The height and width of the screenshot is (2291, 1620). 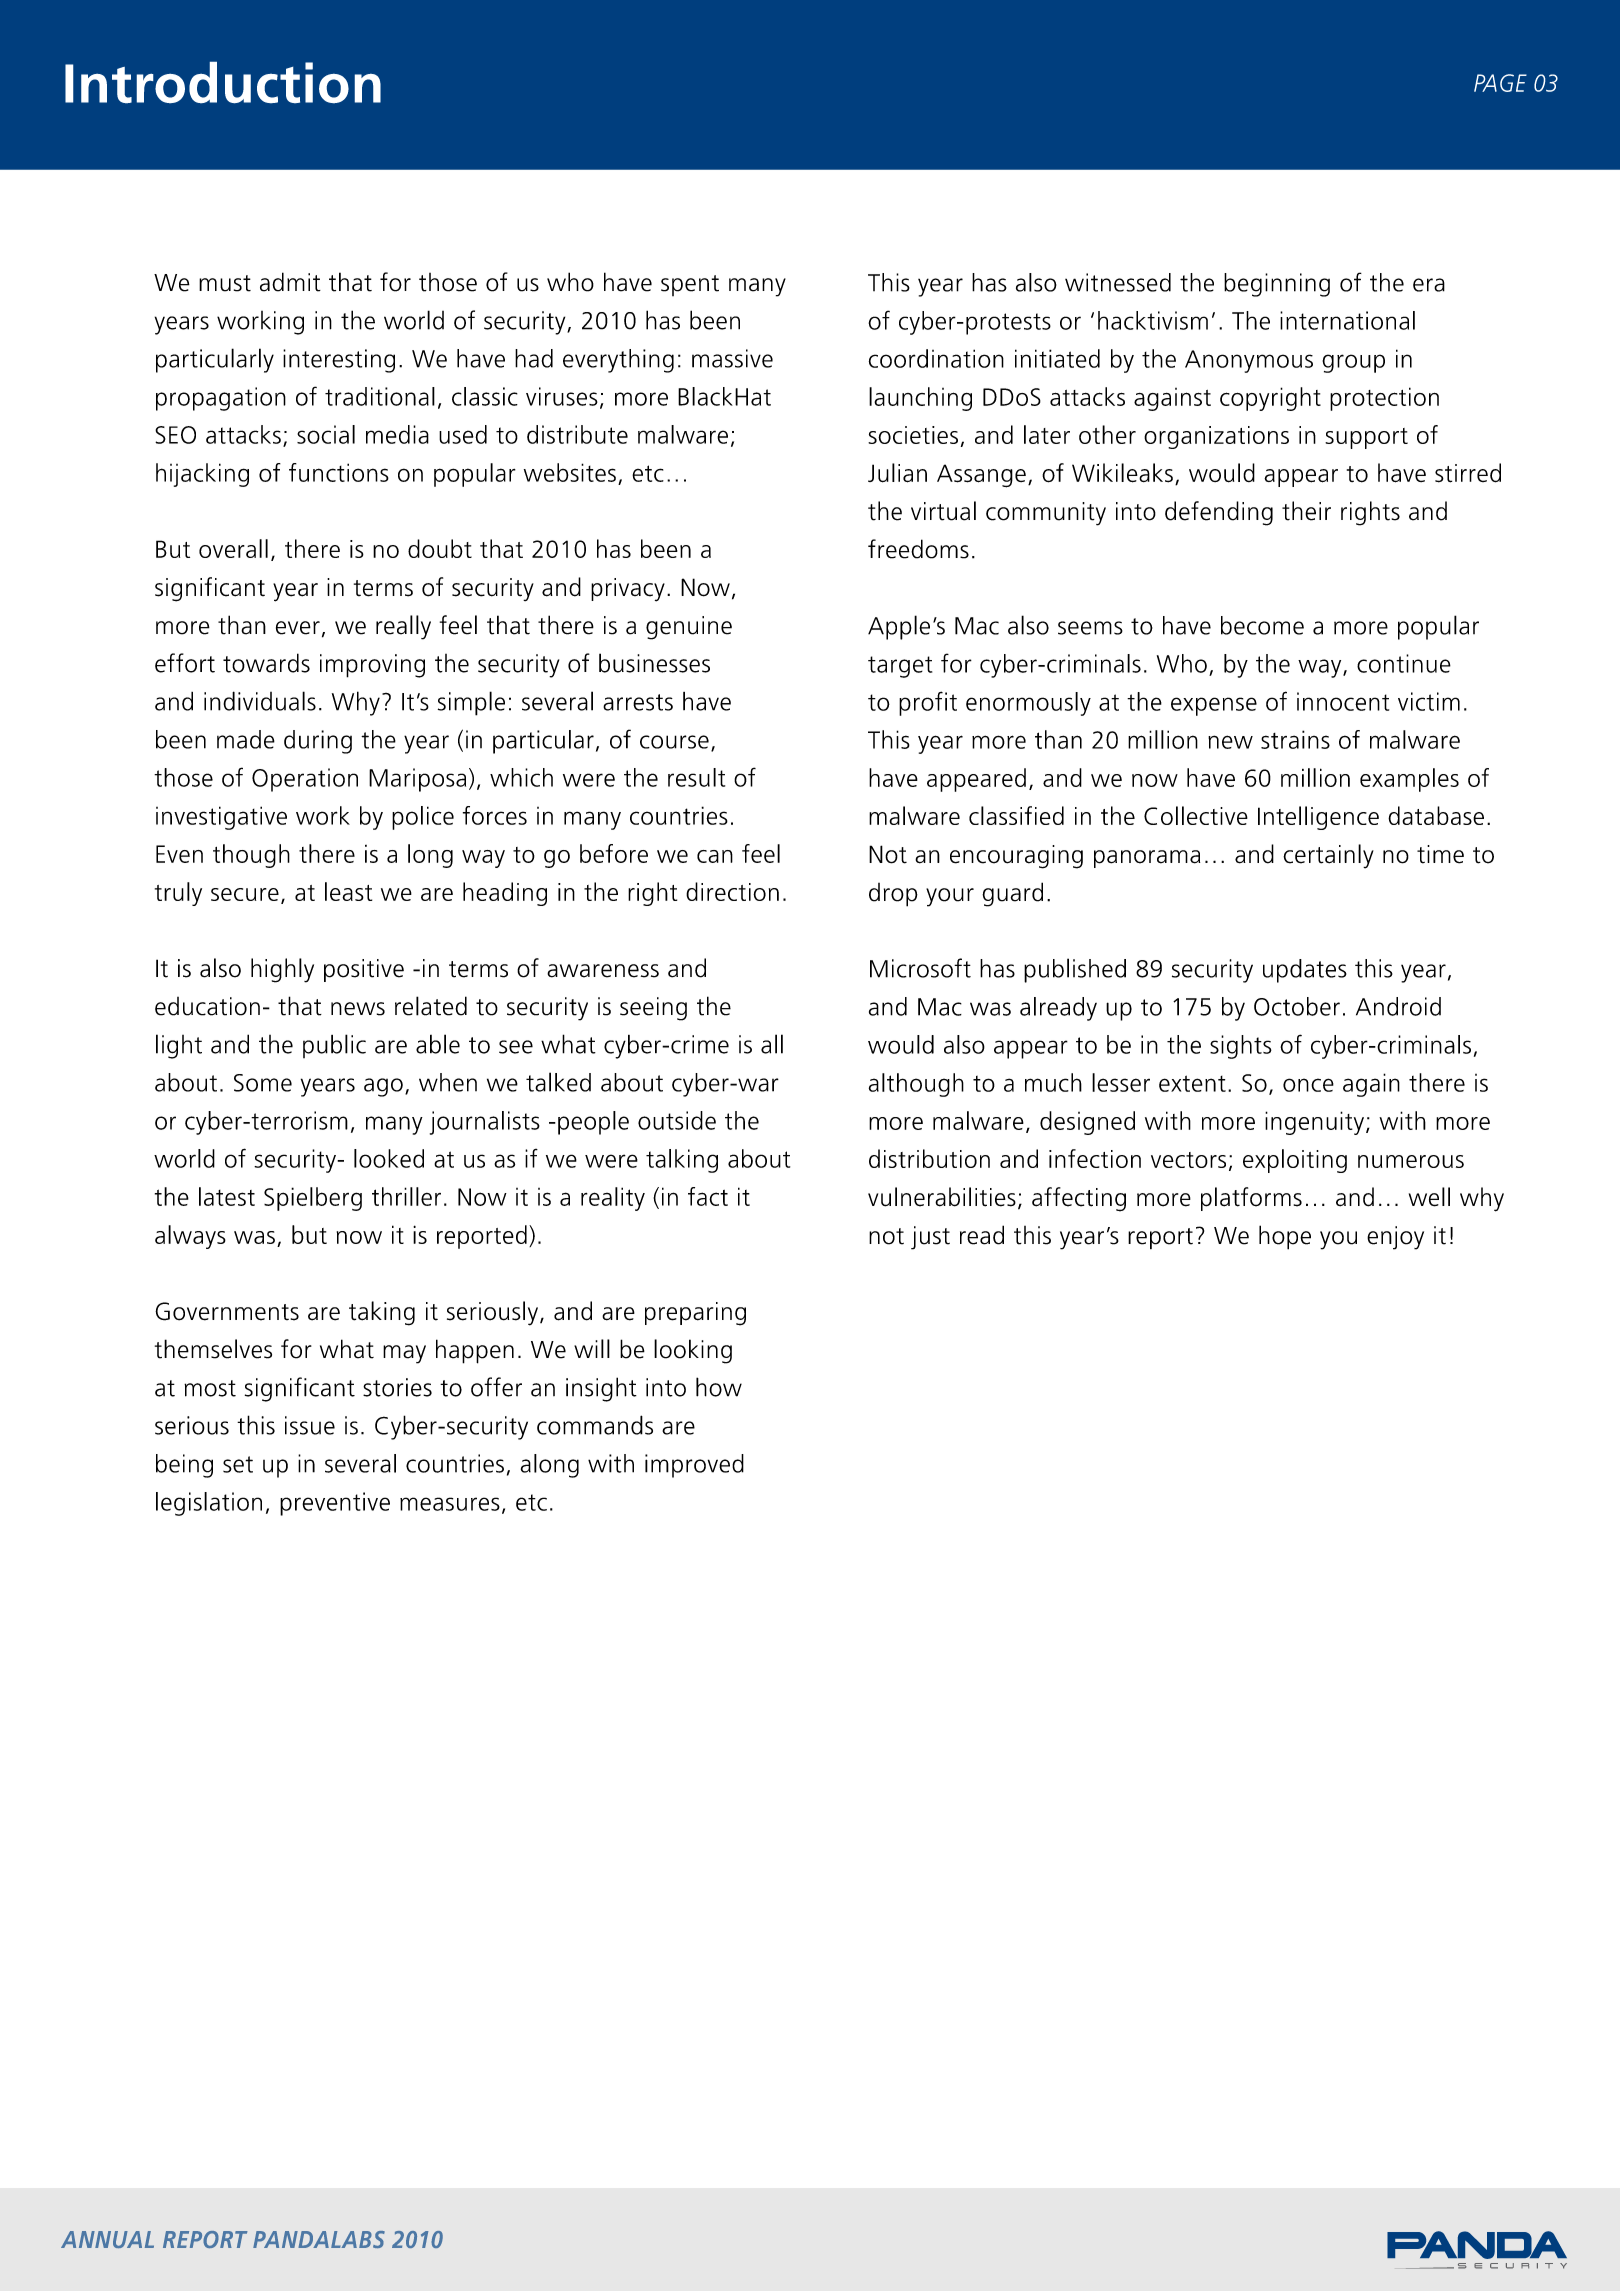 I want to click on PAGE, so click(x=1500, y=83).
